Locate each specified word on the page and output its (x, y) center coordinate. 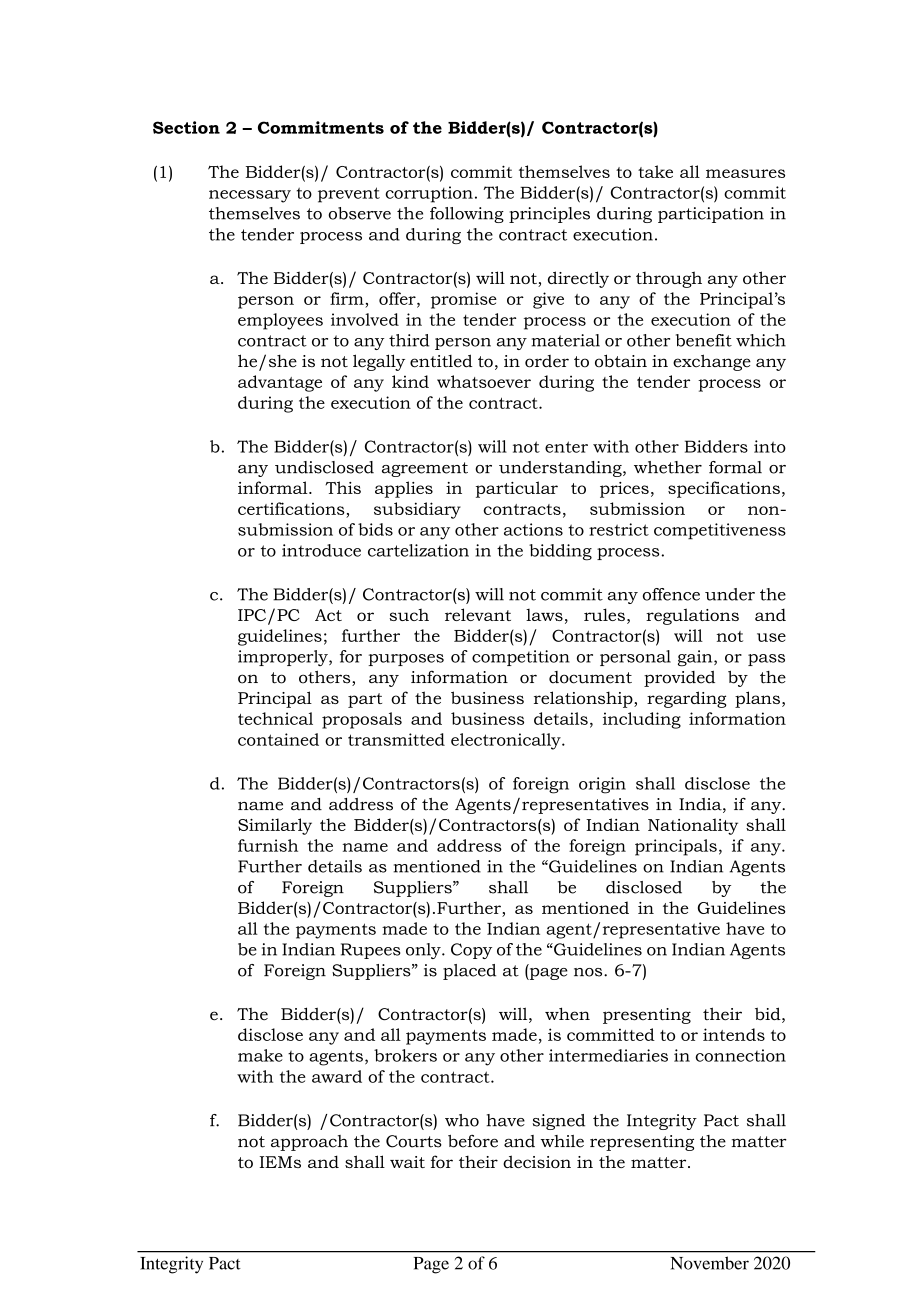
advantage (280, 383)
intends (734, 1034)
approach (309, 1143)
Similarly (275, 826)
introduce (321, 550)
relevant (478, 614)
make (260, 1055)
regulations (692, 616)
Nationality (693, 826)
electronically (507, 741)
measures (745, 173)
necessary (250, 196)
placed (469, 972)
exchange (712, 362)
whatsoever (484, 381)
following (467, 215)
